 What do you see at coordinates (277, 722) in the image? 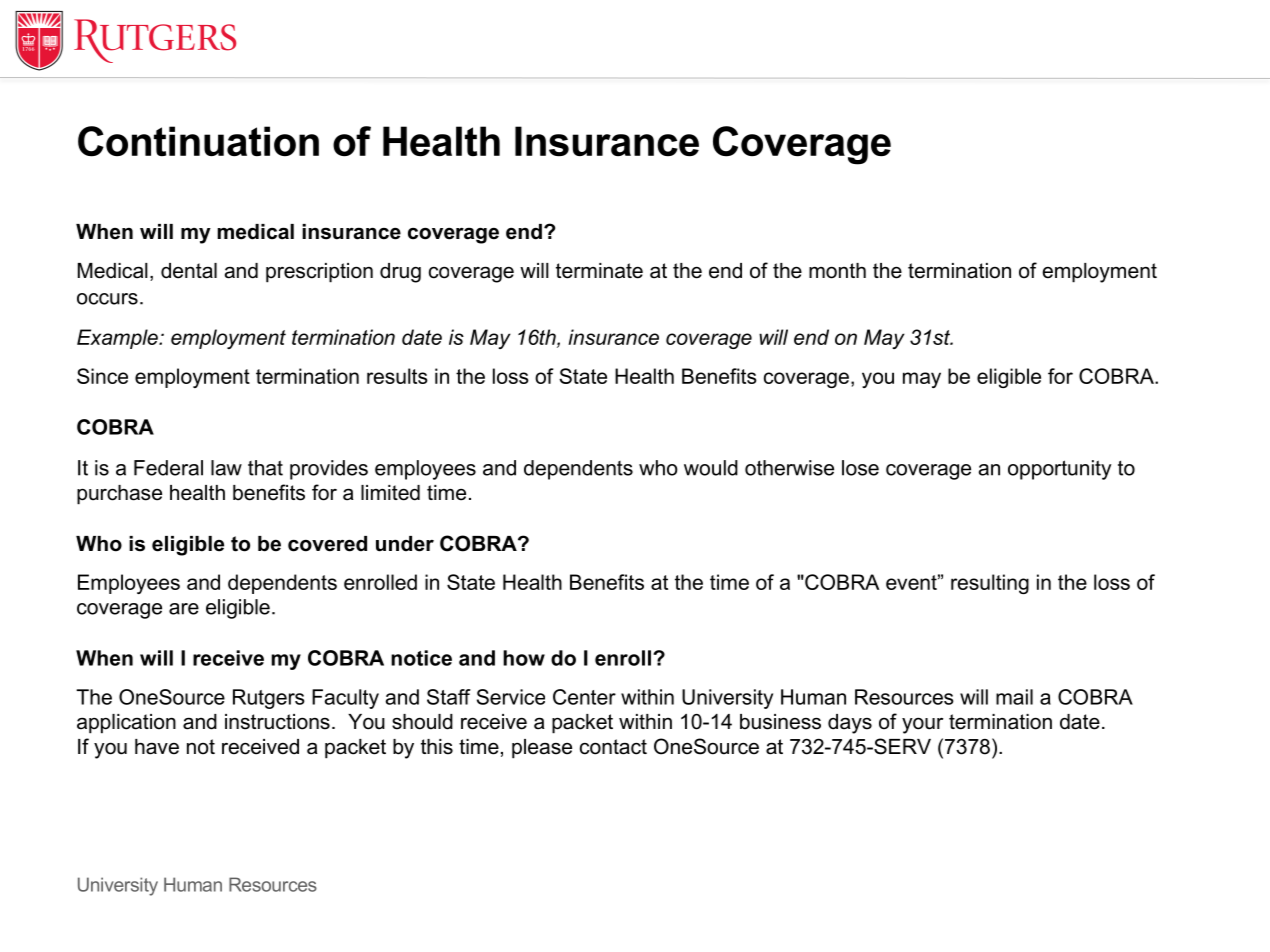
I see `instructions` at bounding box center [277, 722].
